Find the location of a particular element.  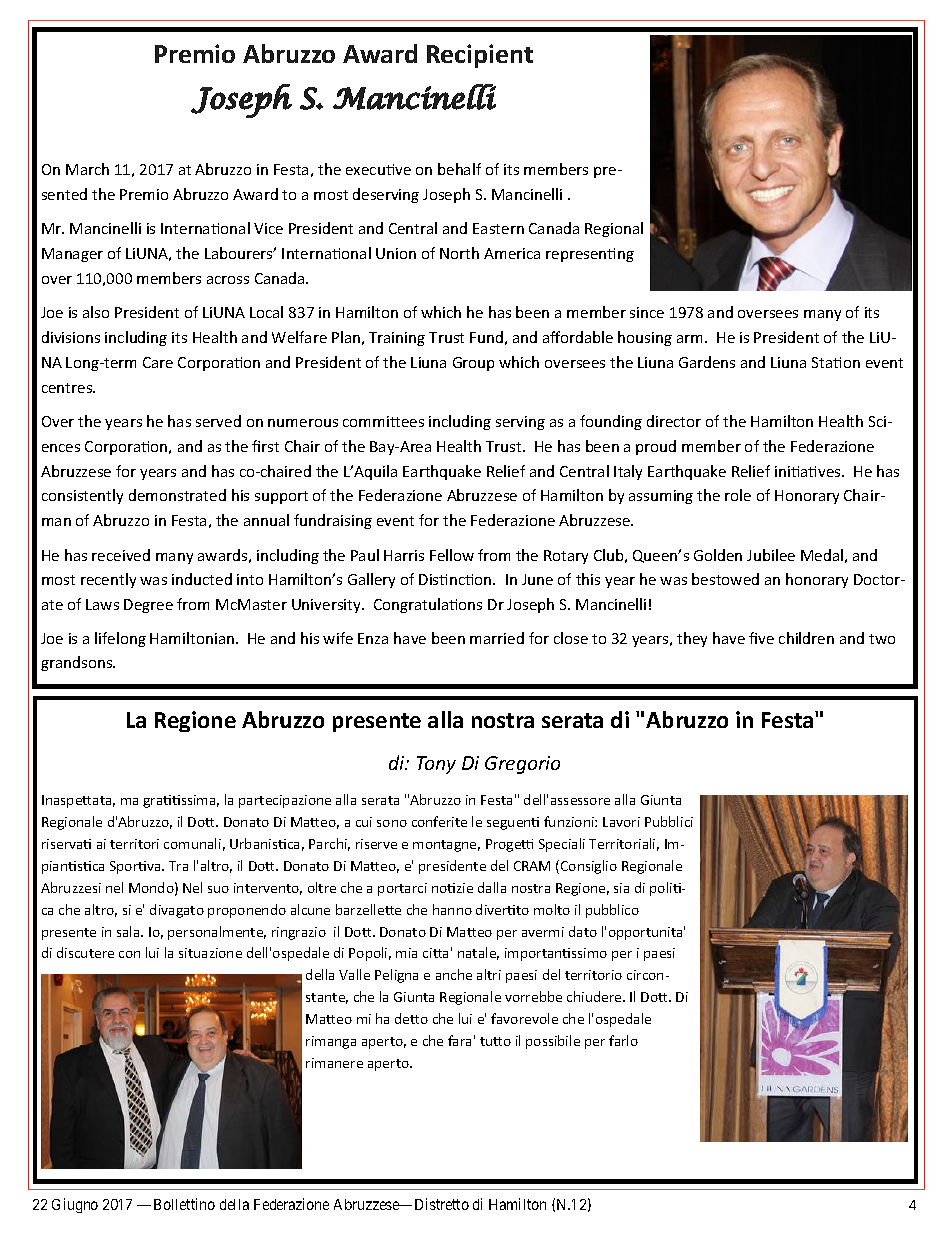

Tony is located at coordinates (436, 765).
